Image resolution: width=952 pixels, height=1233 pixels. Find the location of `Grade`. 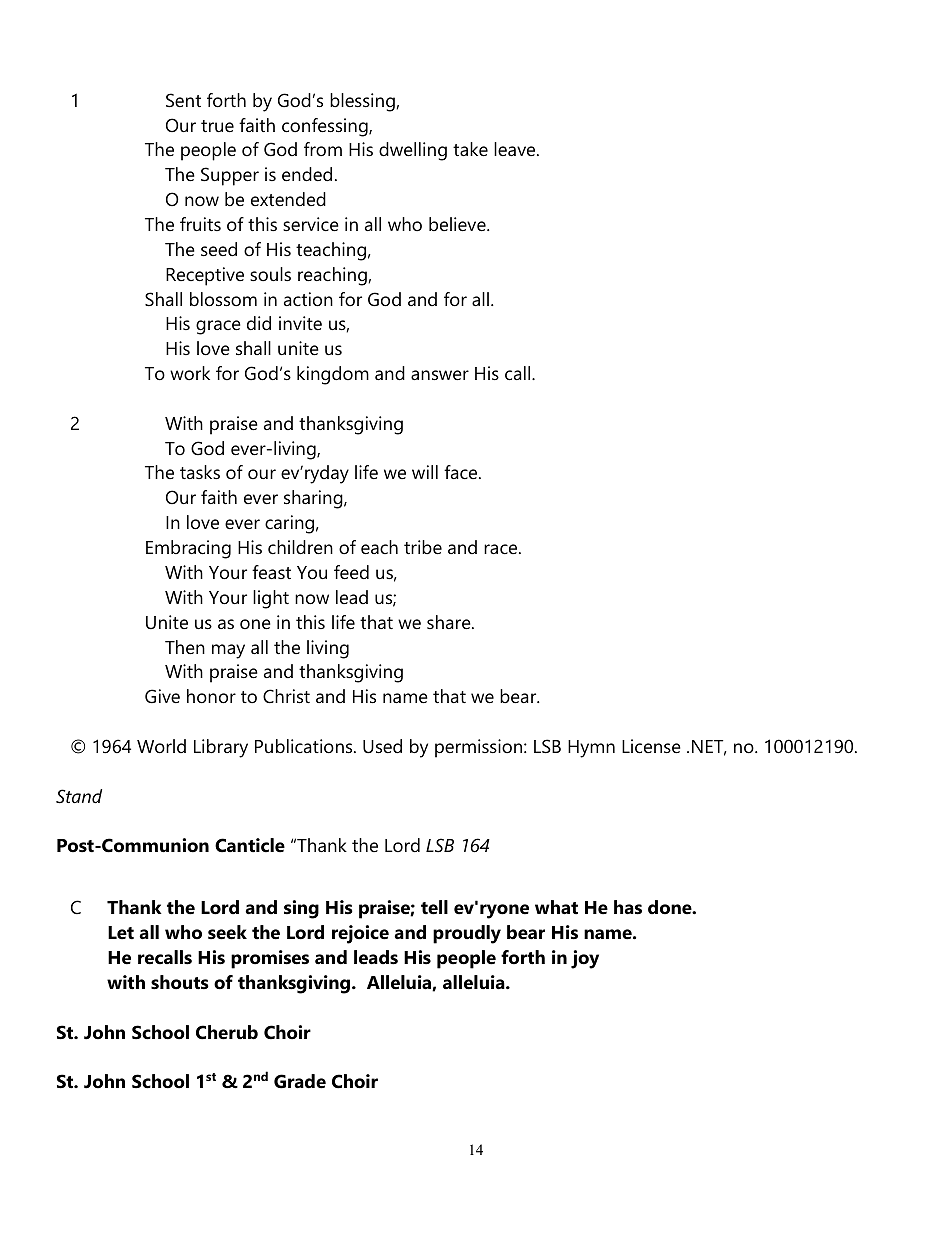

Grade is located at coordinates (300, 1081).
